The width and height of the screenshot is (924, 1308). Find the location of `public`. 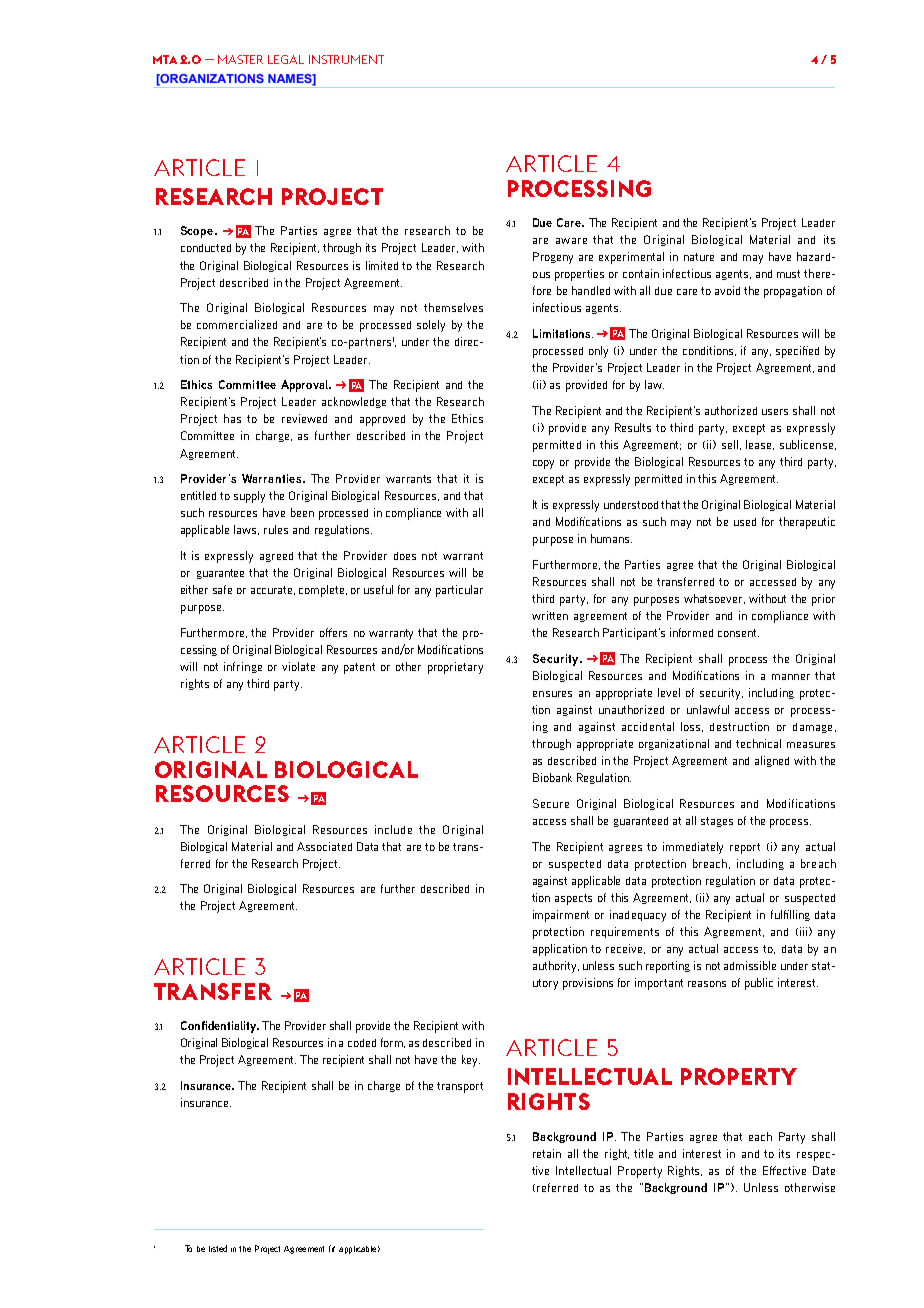

public is located at coordinates (759, 984).
